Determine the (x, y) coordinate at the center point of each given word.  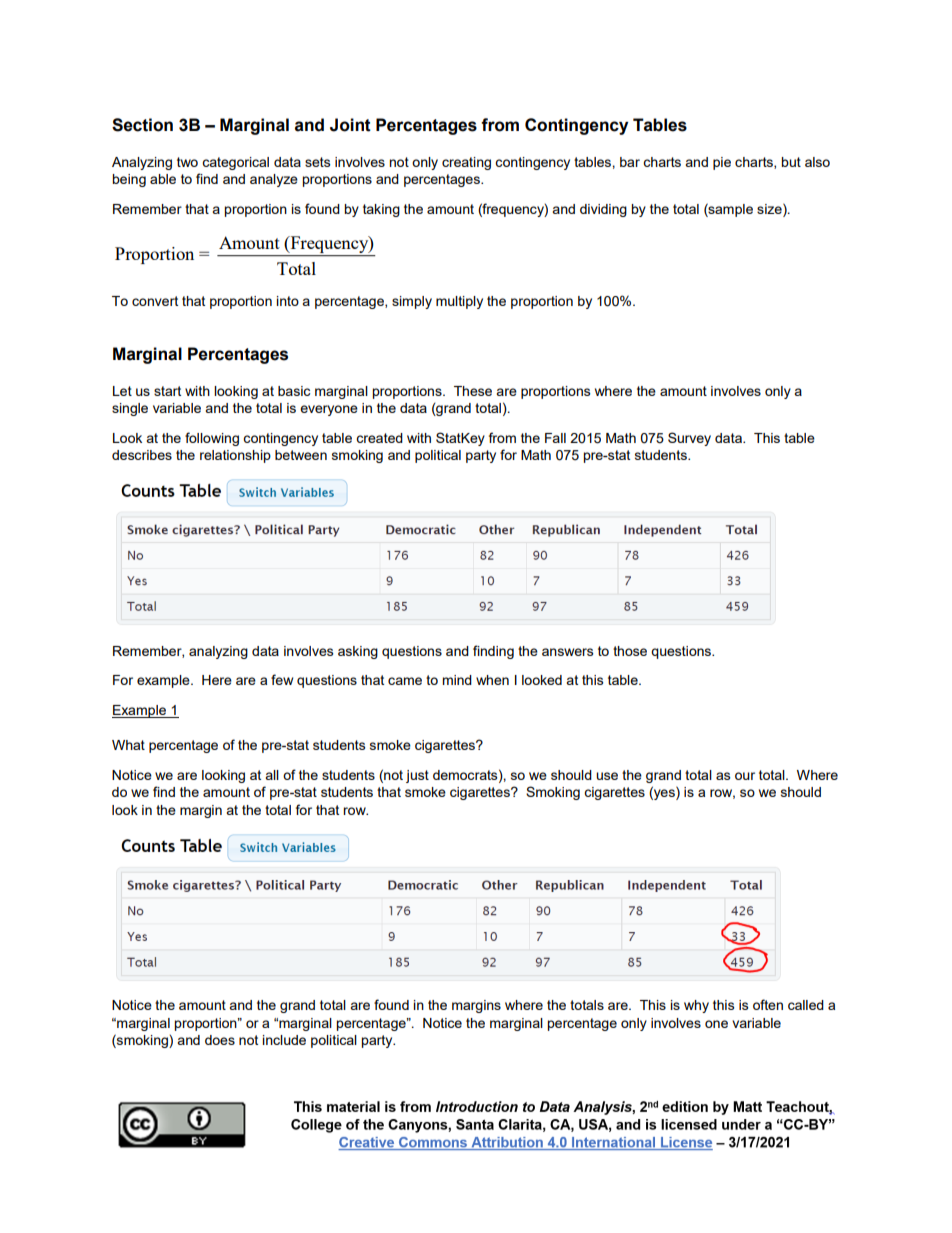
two (187, 162)
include (284, 1040)
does (220, 1040)
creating (466, 163)
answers (568, 652)
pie (722, 163)
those (630, 651)
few (282, 679)
